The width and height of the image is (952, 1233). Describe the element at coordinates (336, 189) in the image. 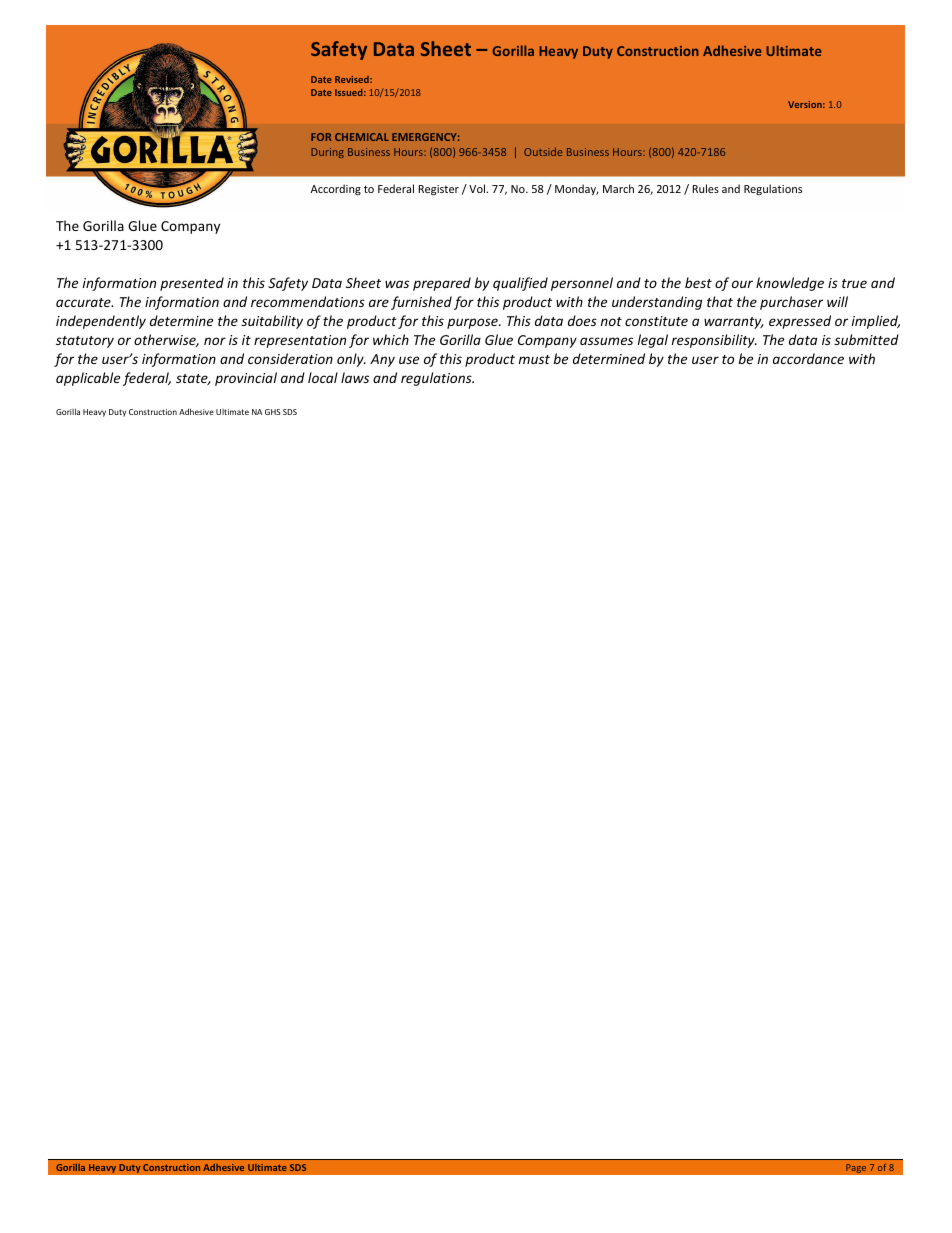

I see `According` at that location.
